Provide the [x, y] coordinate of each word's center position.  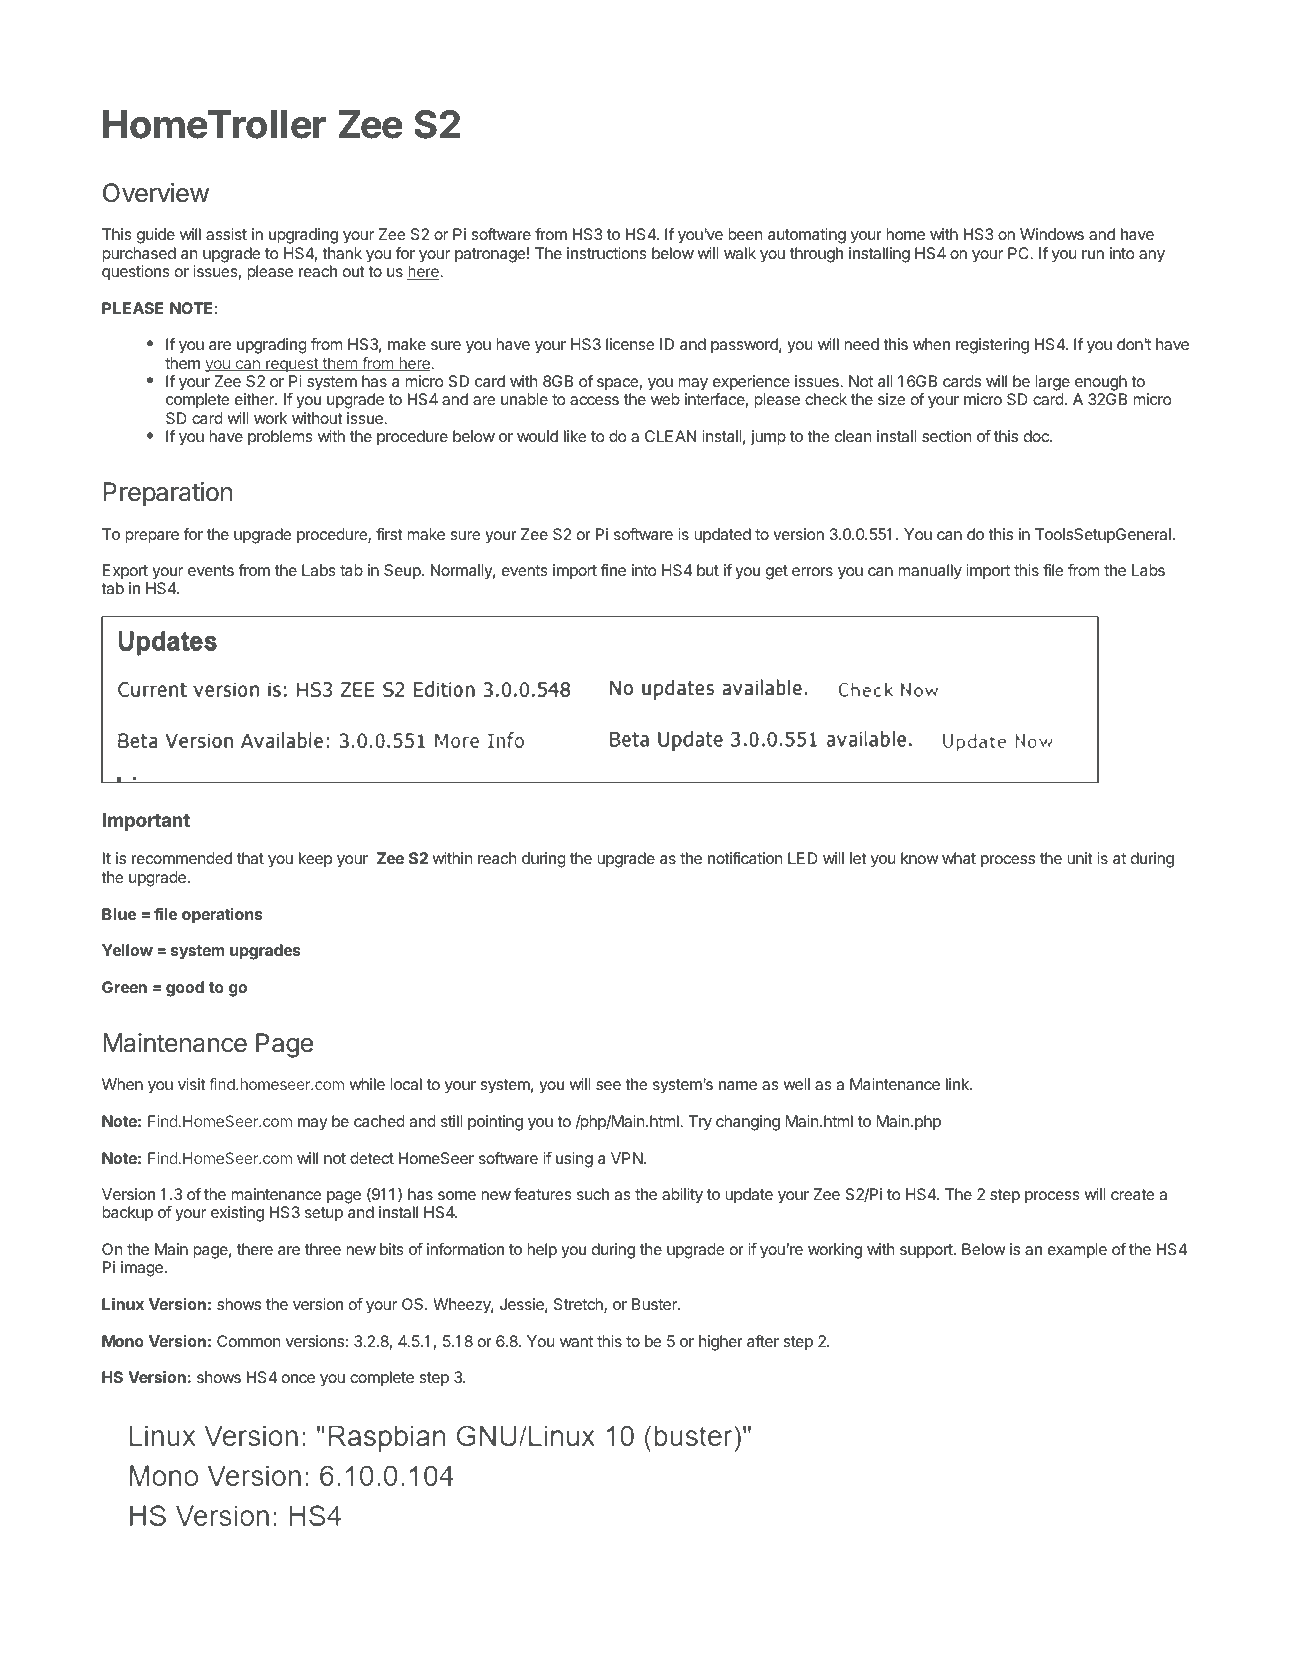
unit [1080, 858]
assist [226, 234]
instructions [607, 253]
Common [248, 1341]
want [576, 1341]
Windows [1052, 234]
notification [745, 858]
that [250, 858]
